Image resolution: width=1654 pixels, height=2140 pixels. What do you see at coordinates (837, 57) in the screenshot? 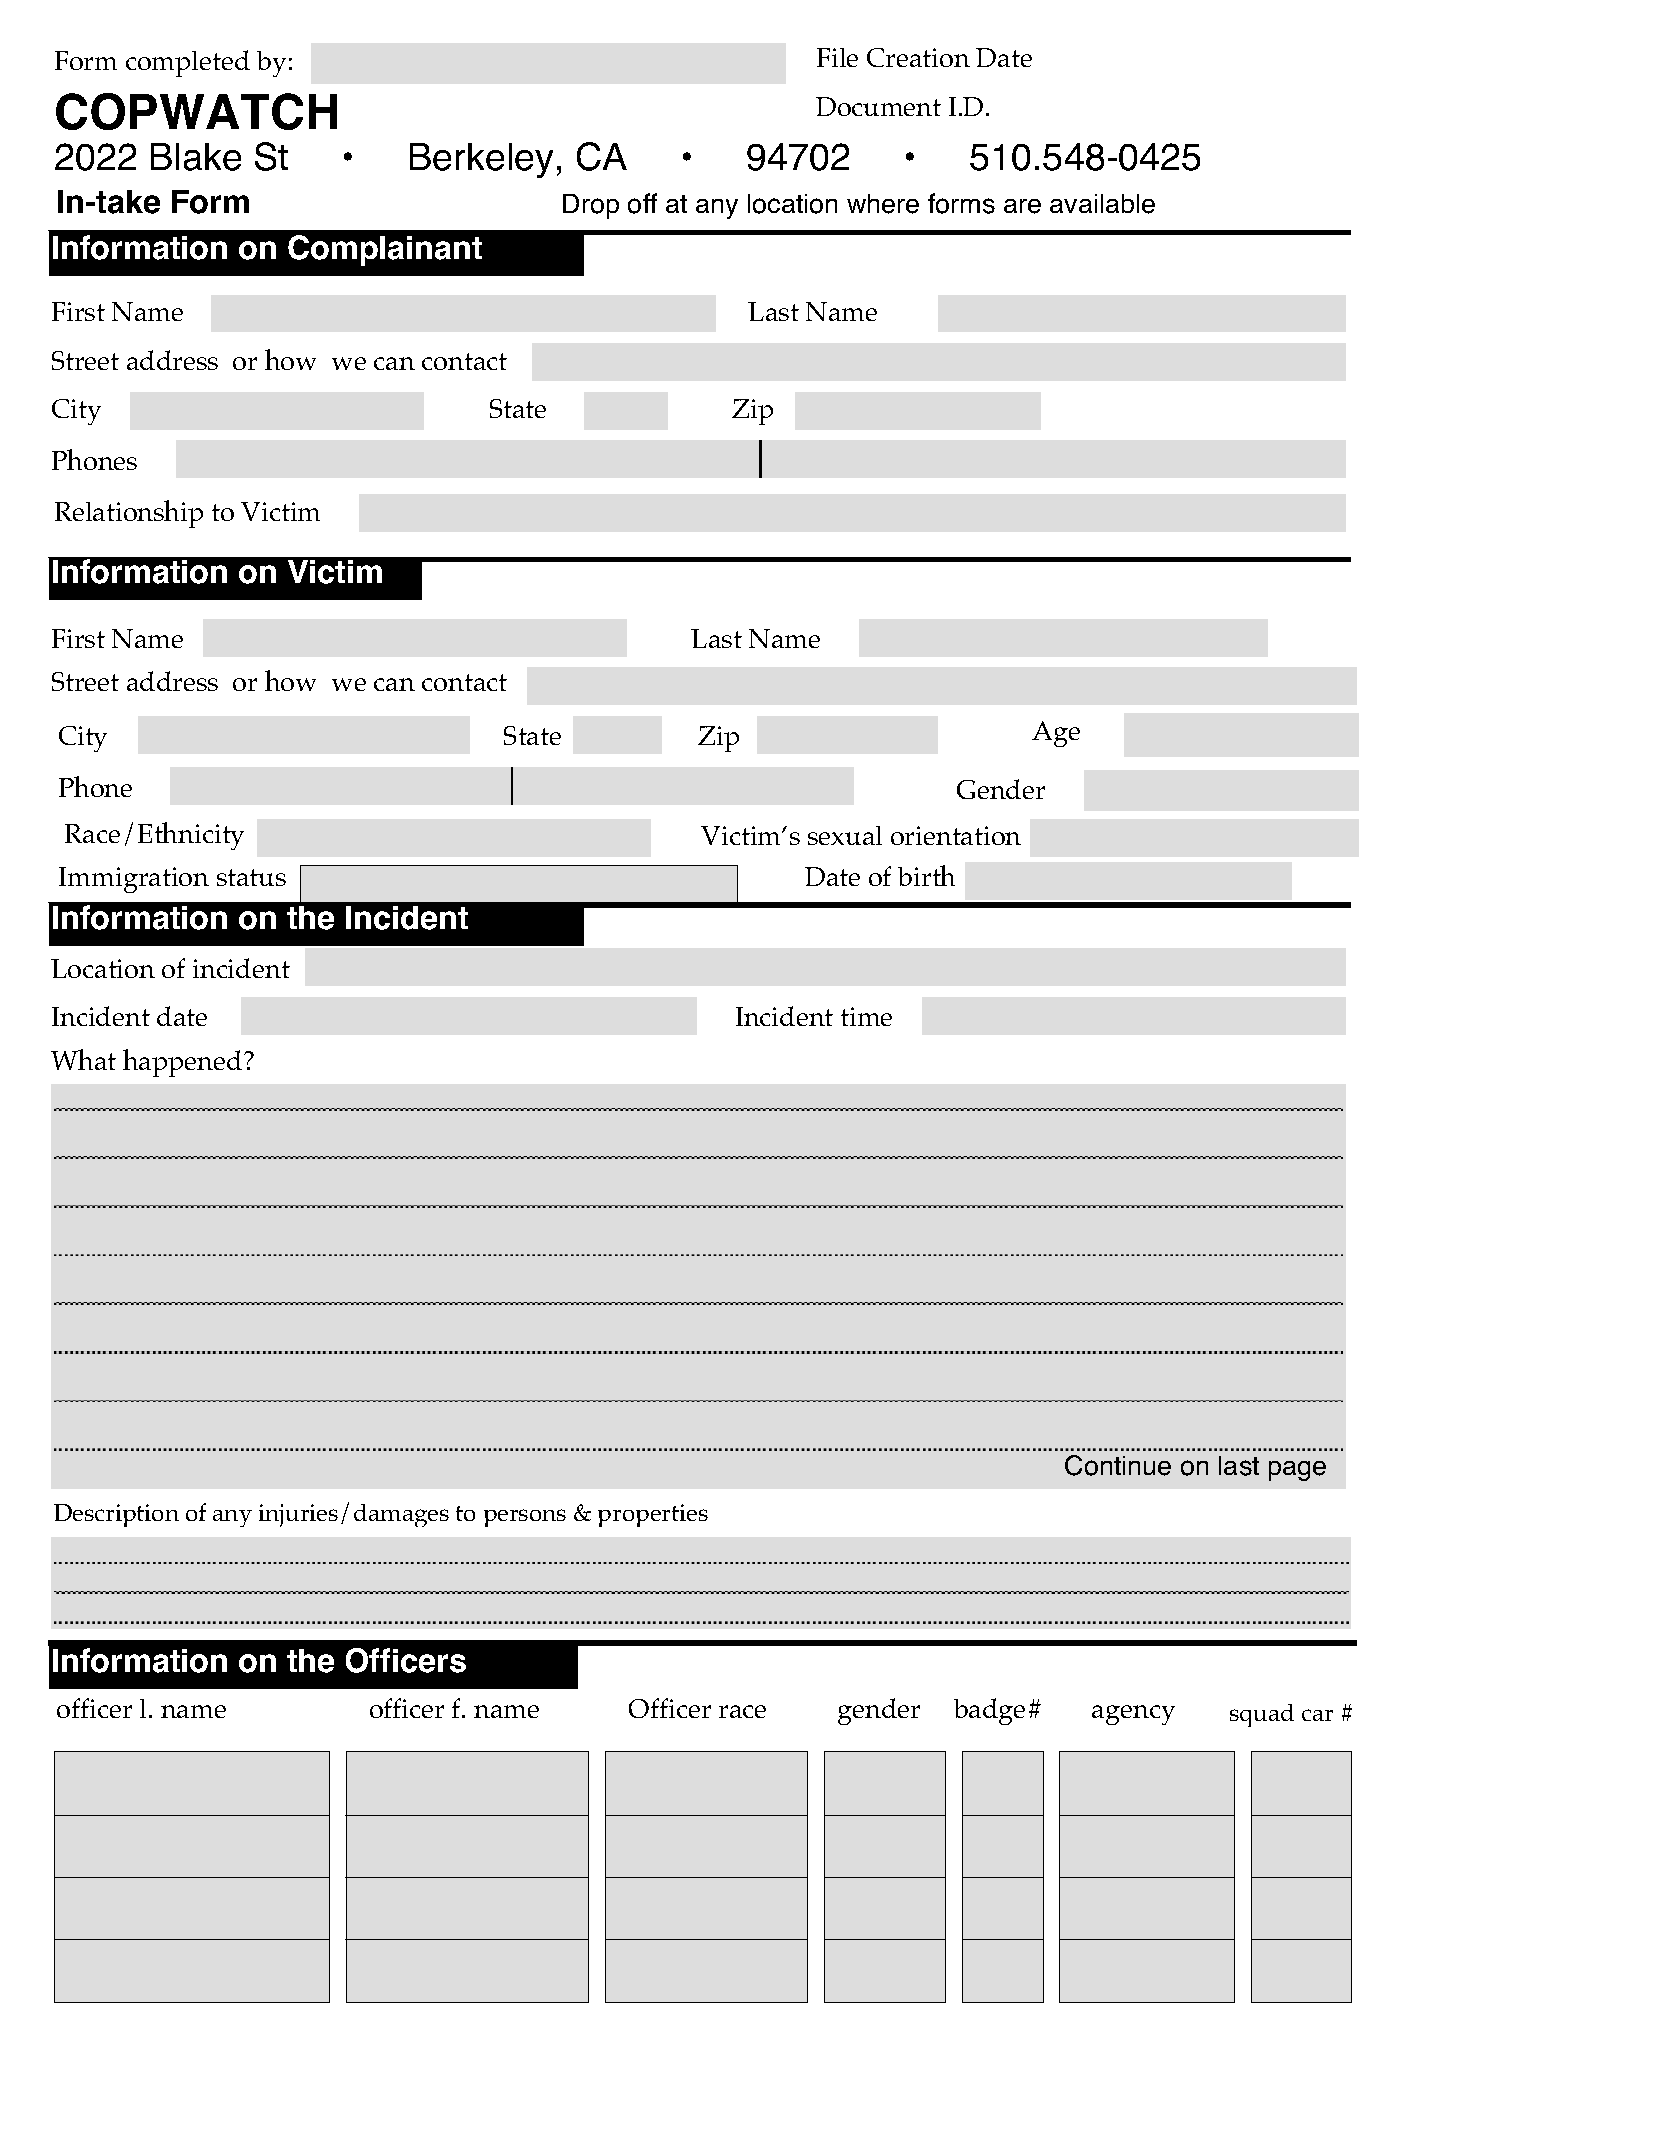
I see `File` at bounding box center [837, 57].
